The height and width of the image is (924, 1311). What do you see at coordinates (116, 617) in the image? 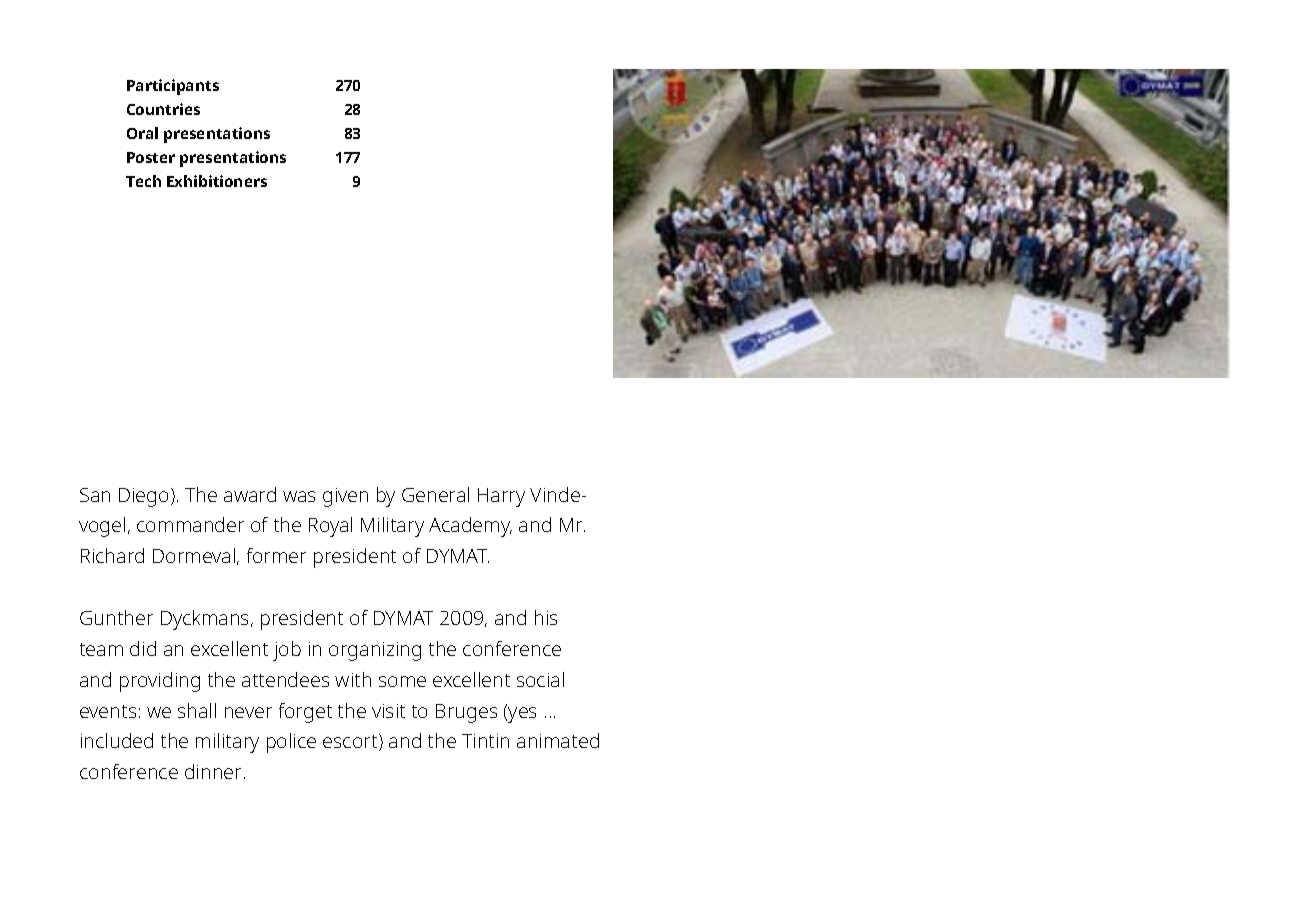
I see `Gunther` at bounding box center [116, 617].
